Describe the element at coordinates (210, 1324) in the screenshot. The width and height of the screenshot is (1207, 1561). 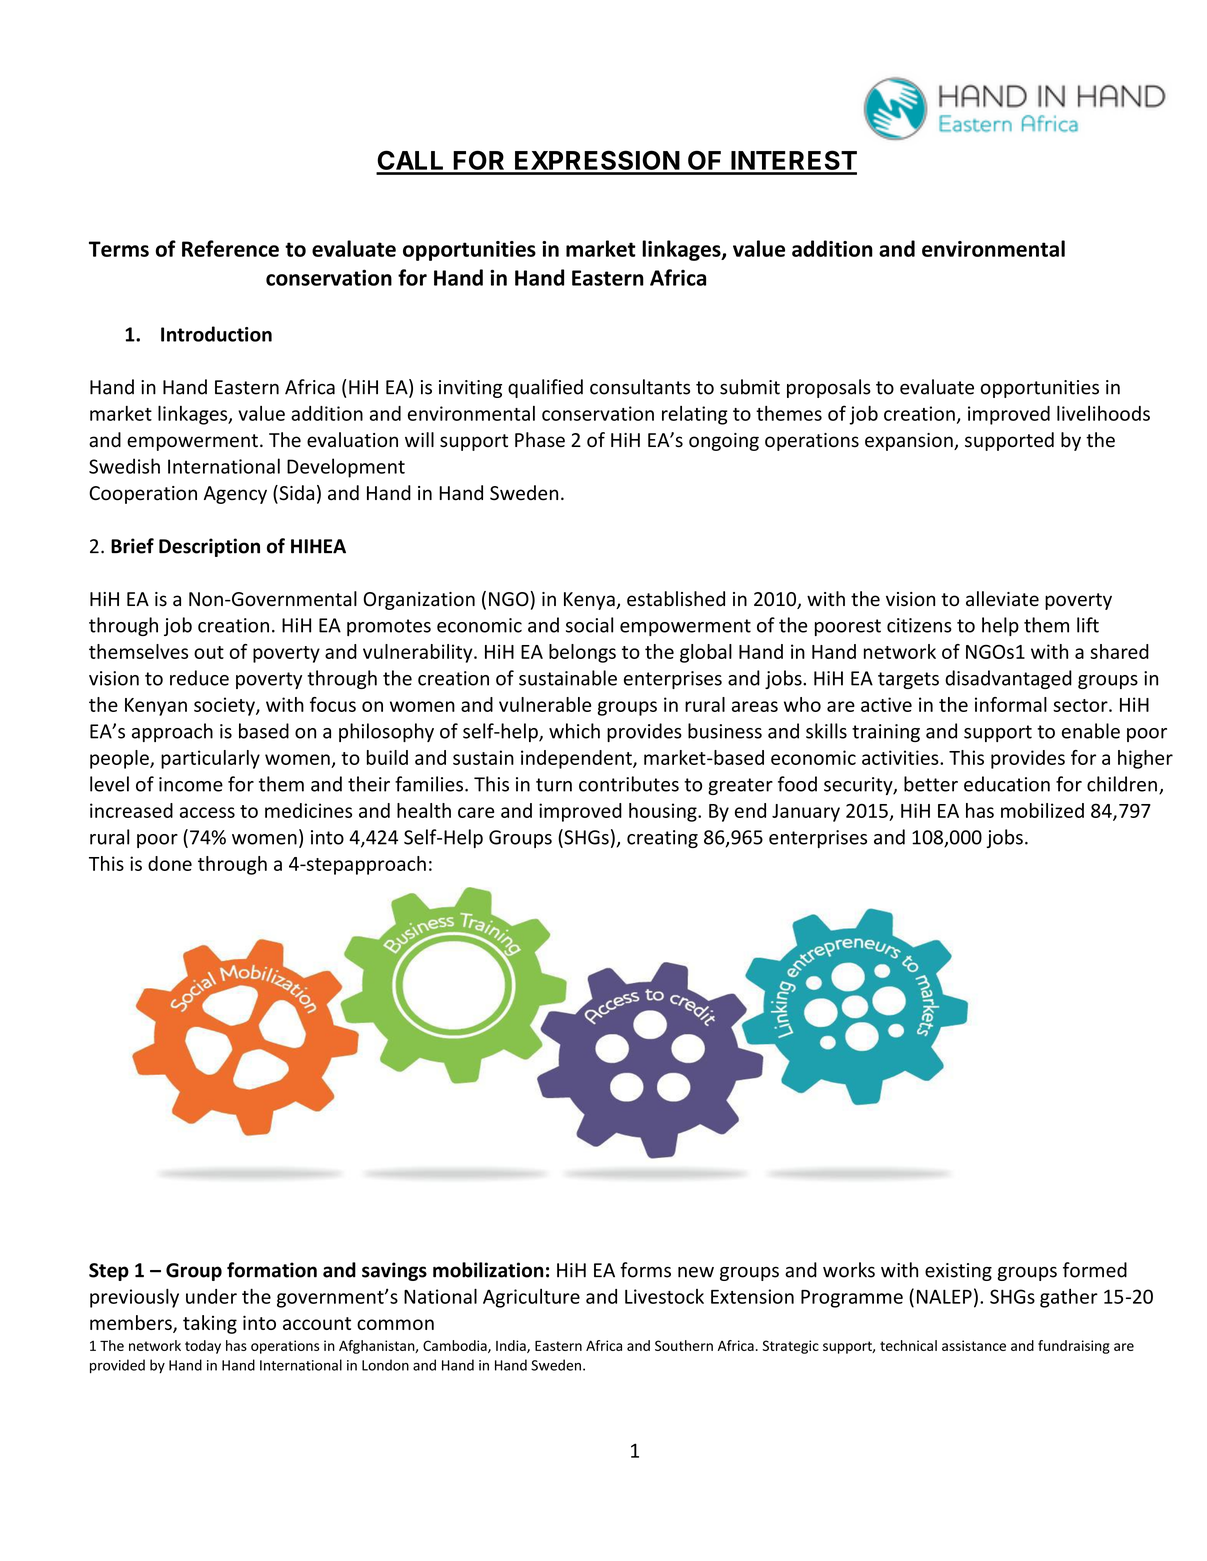
I see `taking` at that location.
